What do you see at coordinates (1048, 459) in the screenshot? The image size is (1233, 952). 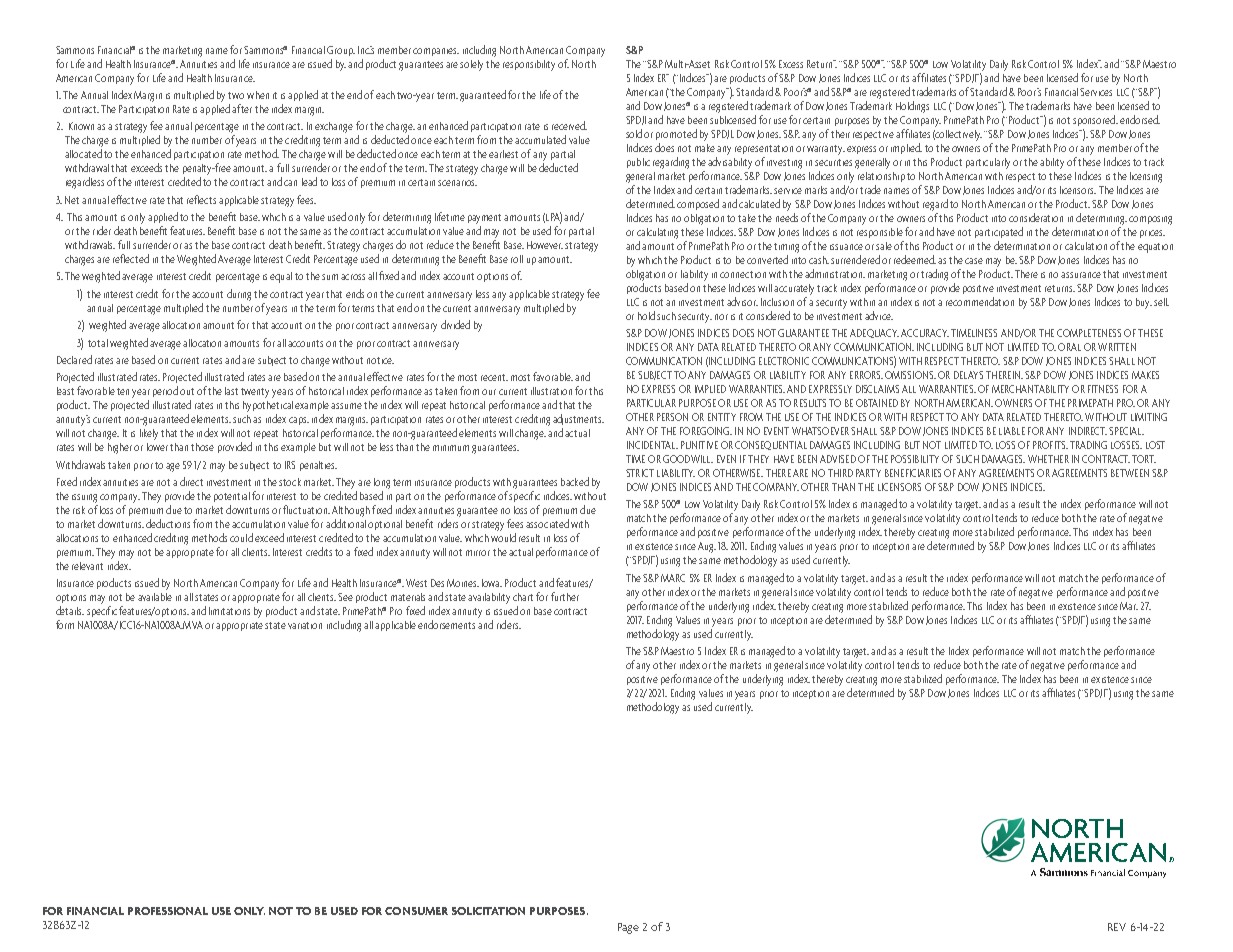 I see `WHETHER` at bounding box center [1048, 459].
